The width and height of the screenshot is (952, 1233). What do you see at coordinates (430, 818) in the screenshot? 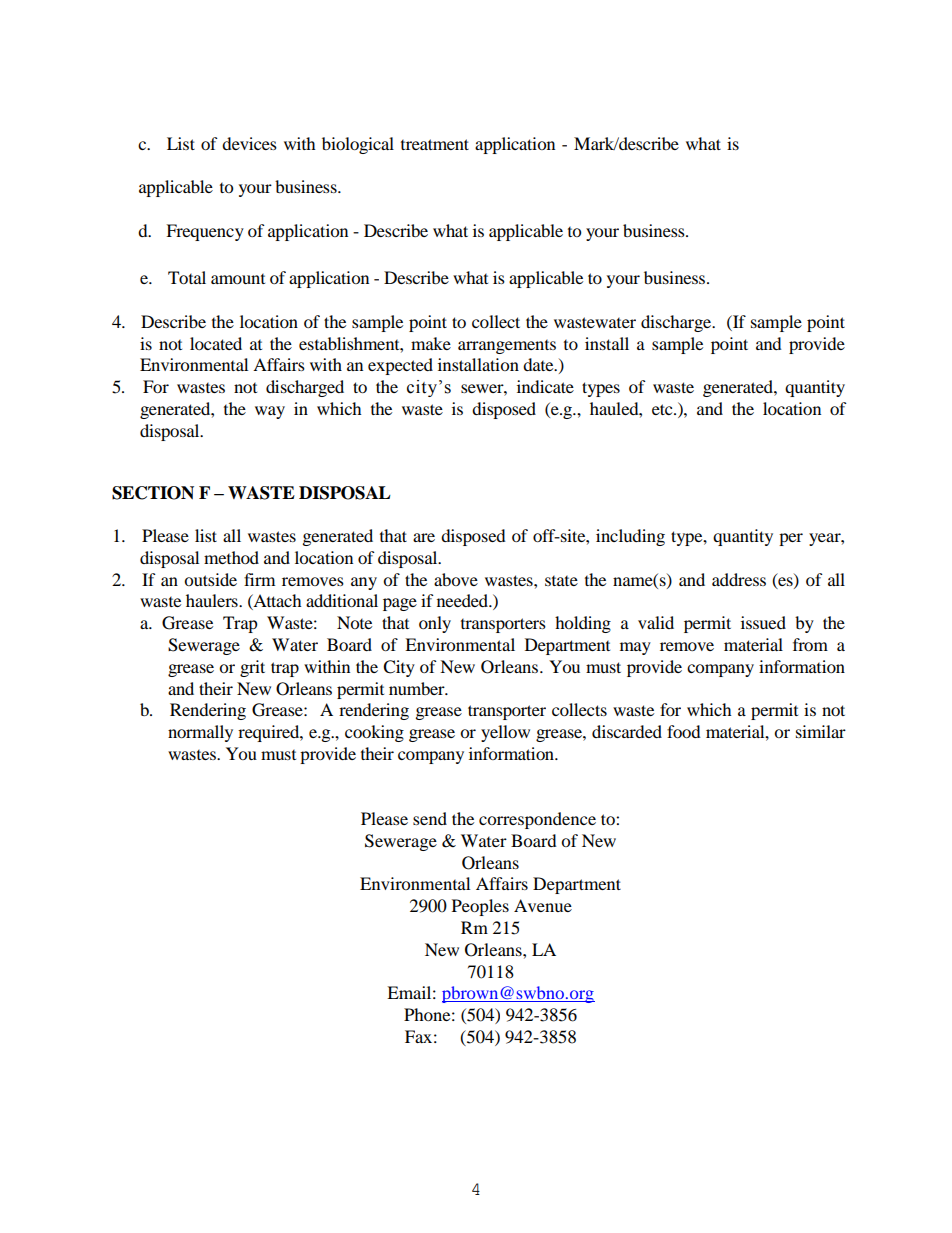
I see `send` at bounding box center [430, 818].
